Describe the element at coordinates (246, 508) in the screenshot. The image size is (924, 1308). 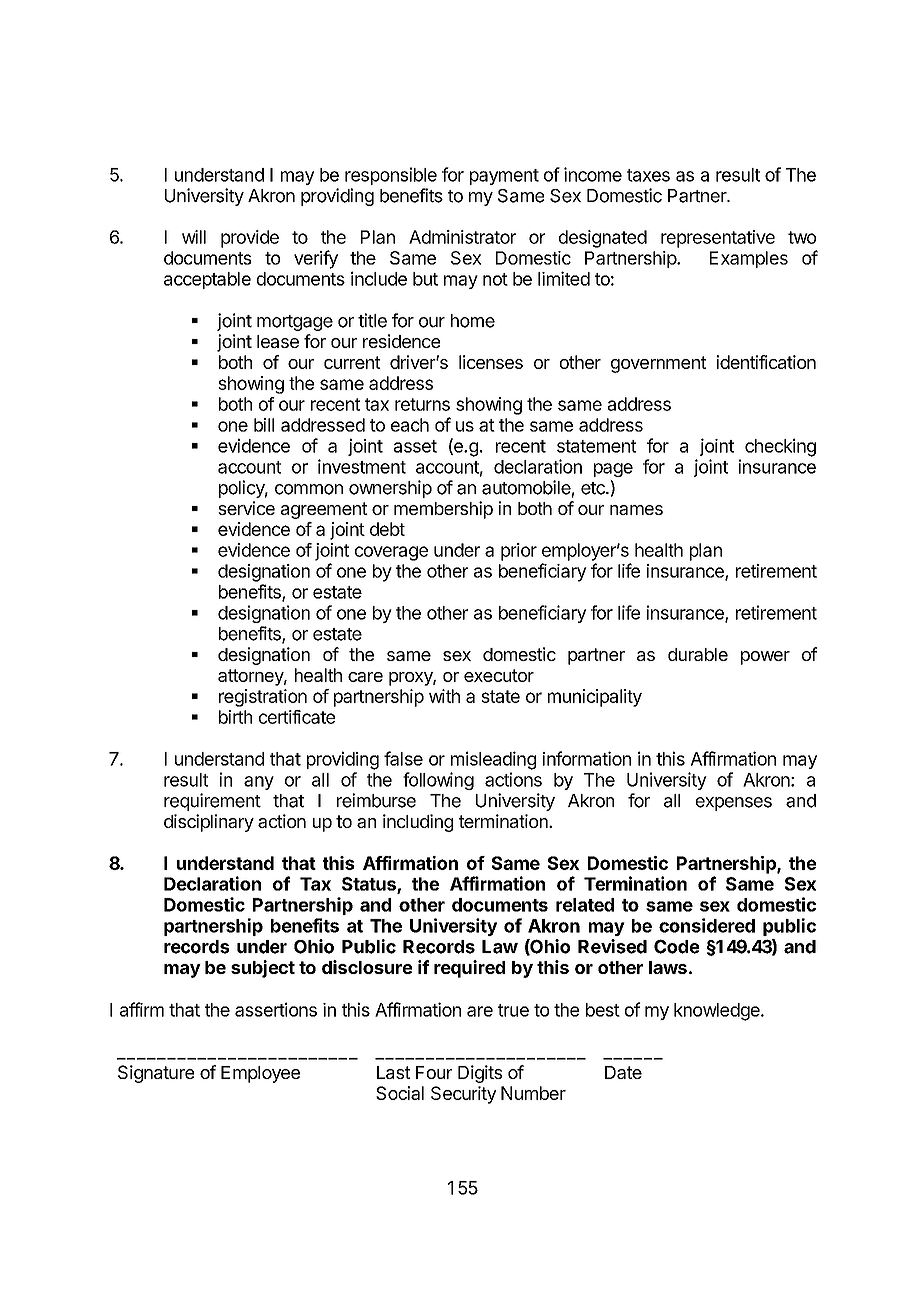
I see `service` at that location.
